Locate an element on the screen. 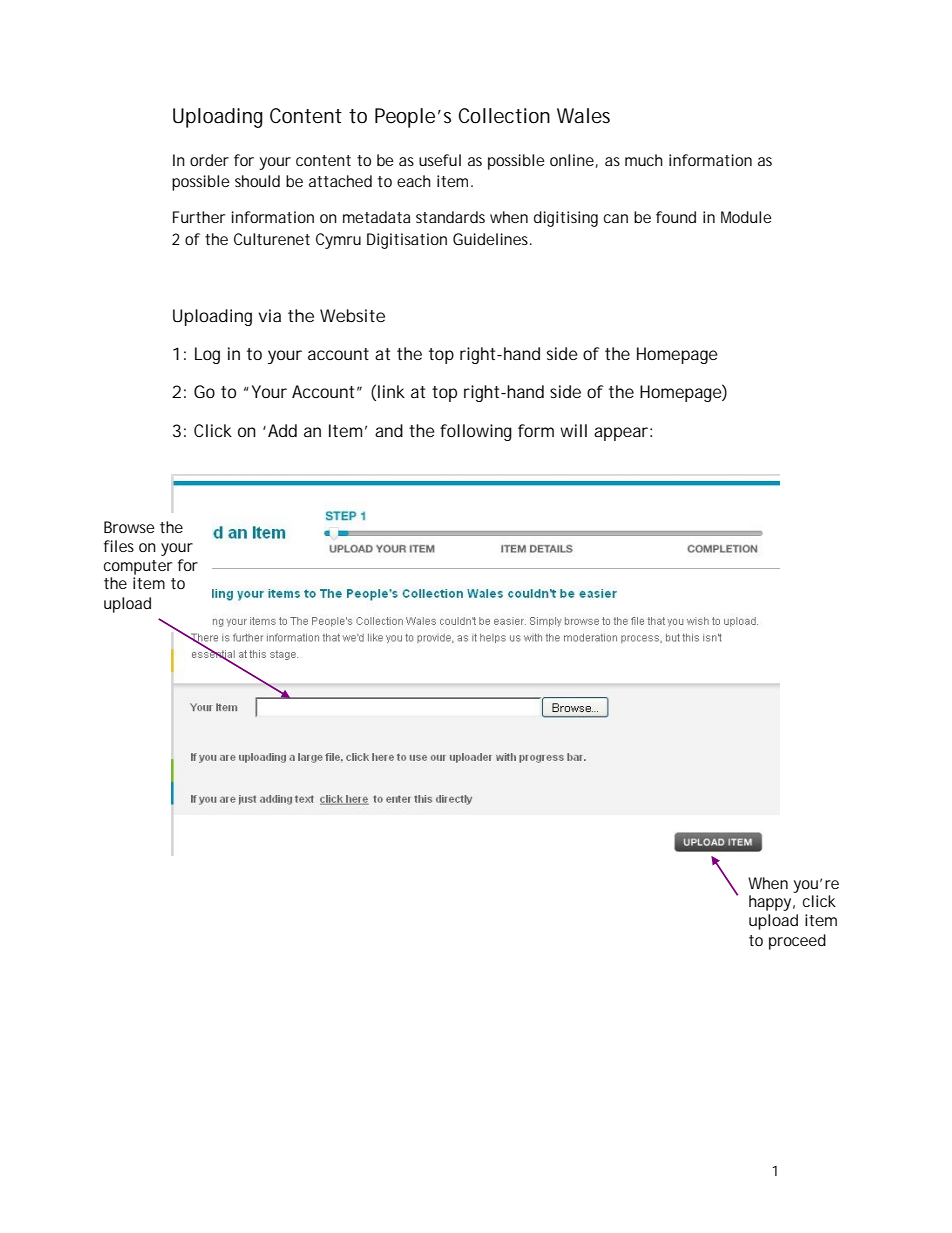 The width and height of the screenshot is (952, 1233). following is located at coordinates (476, 432).
